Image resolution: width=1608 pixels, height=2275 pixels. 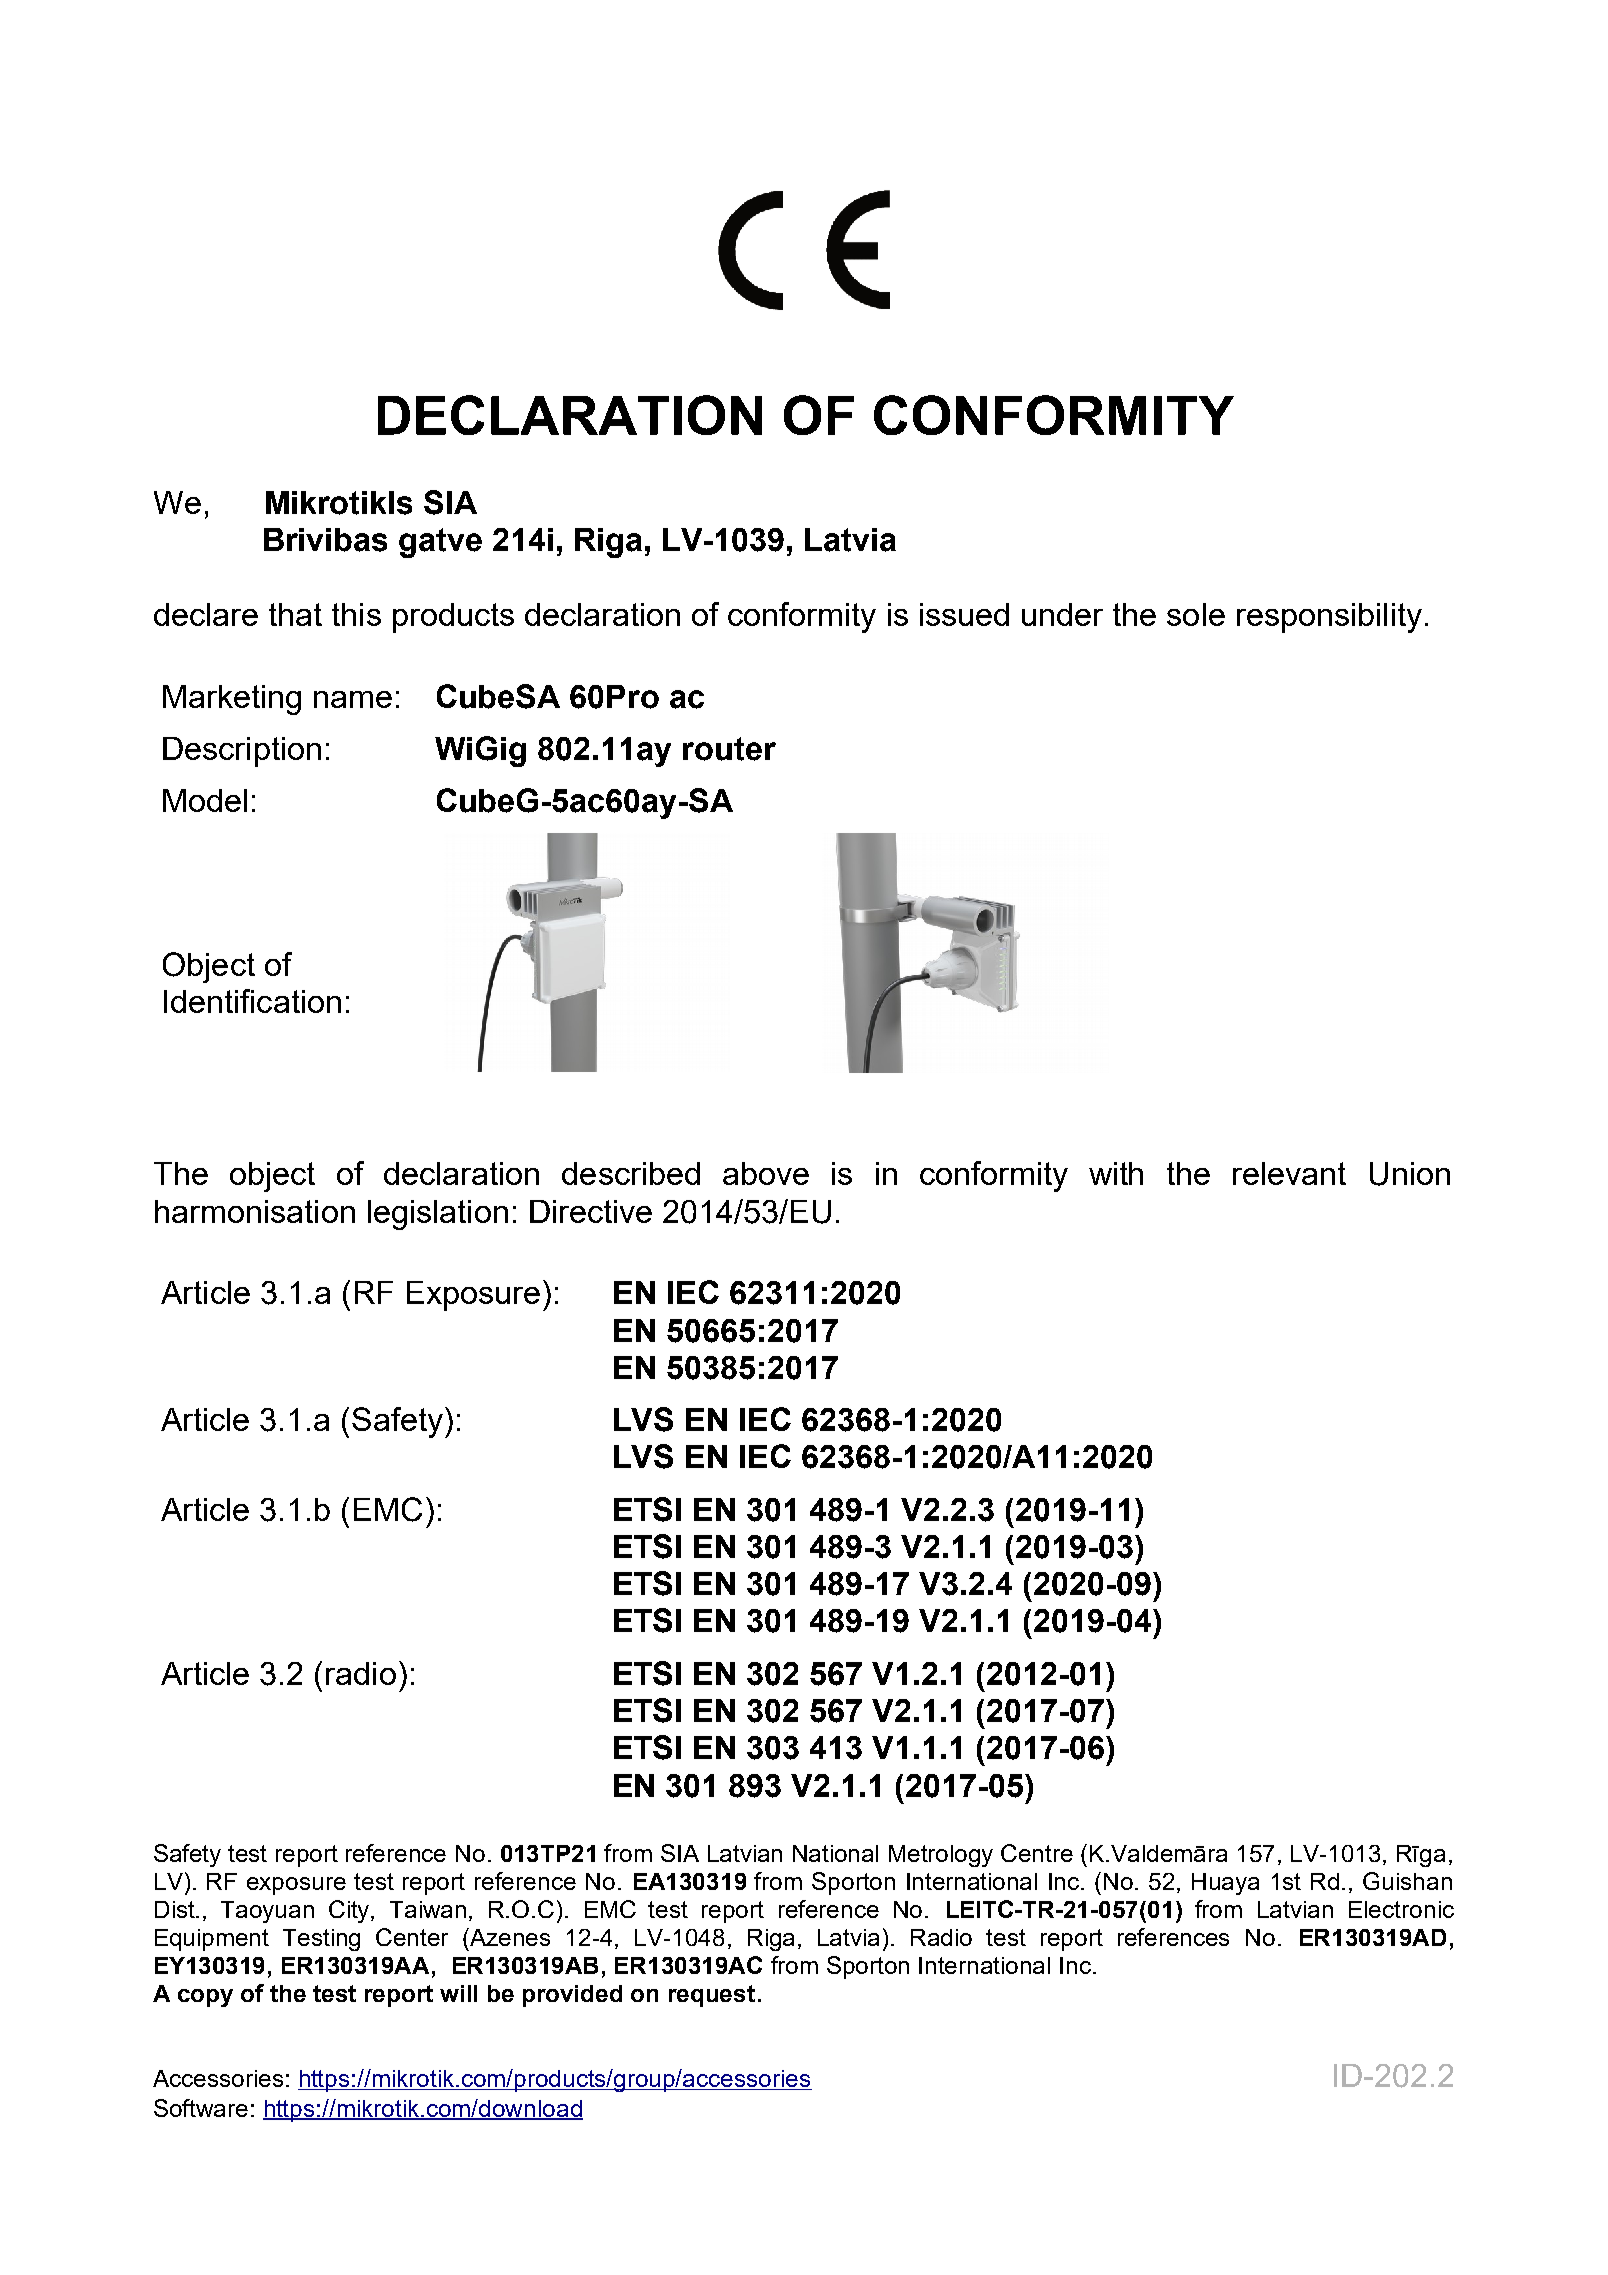 I want to click on name, so click(x=353, y=699).
